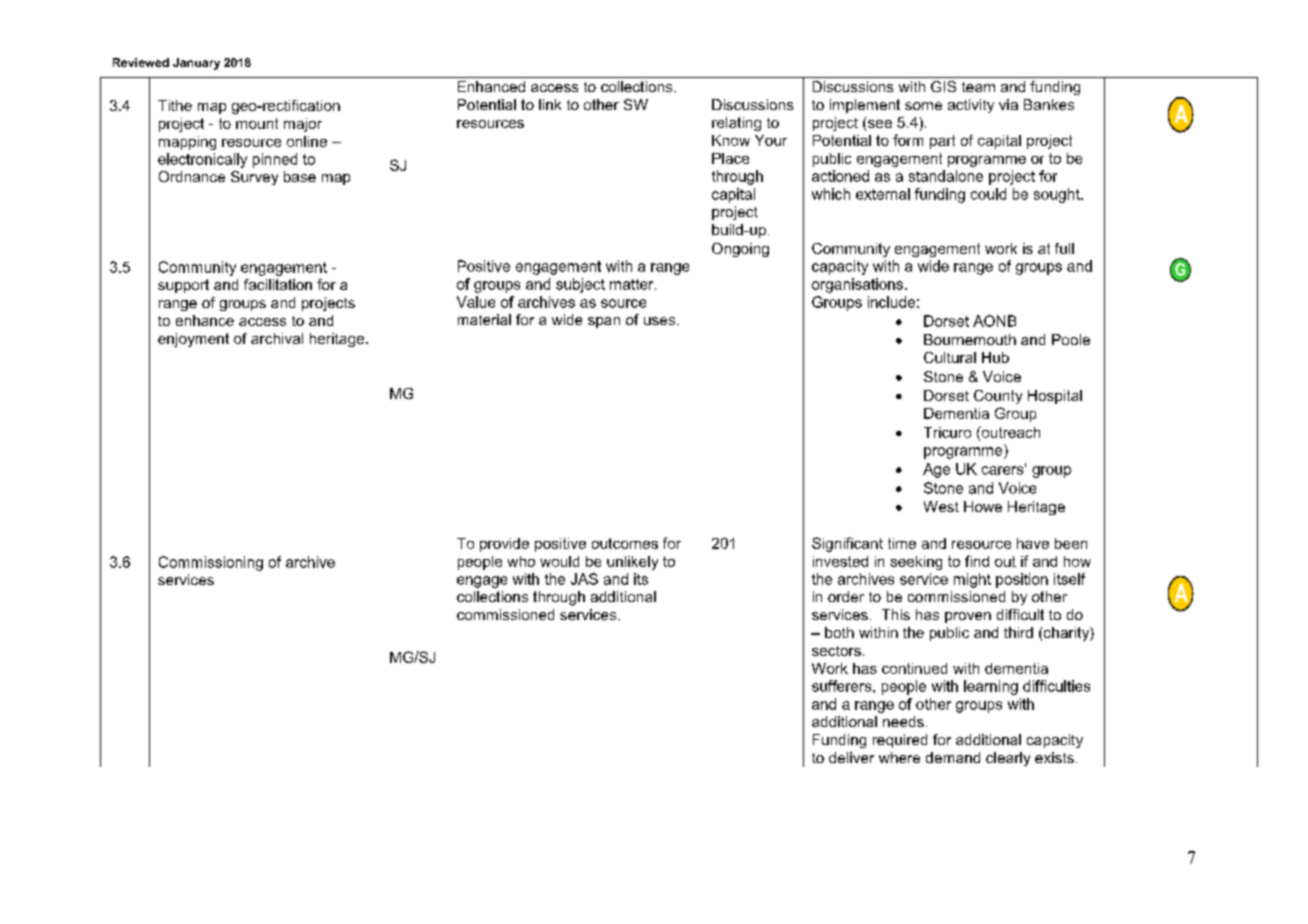 This page has height=924, width=1308. I want to click on archival, so click(277, 338).
